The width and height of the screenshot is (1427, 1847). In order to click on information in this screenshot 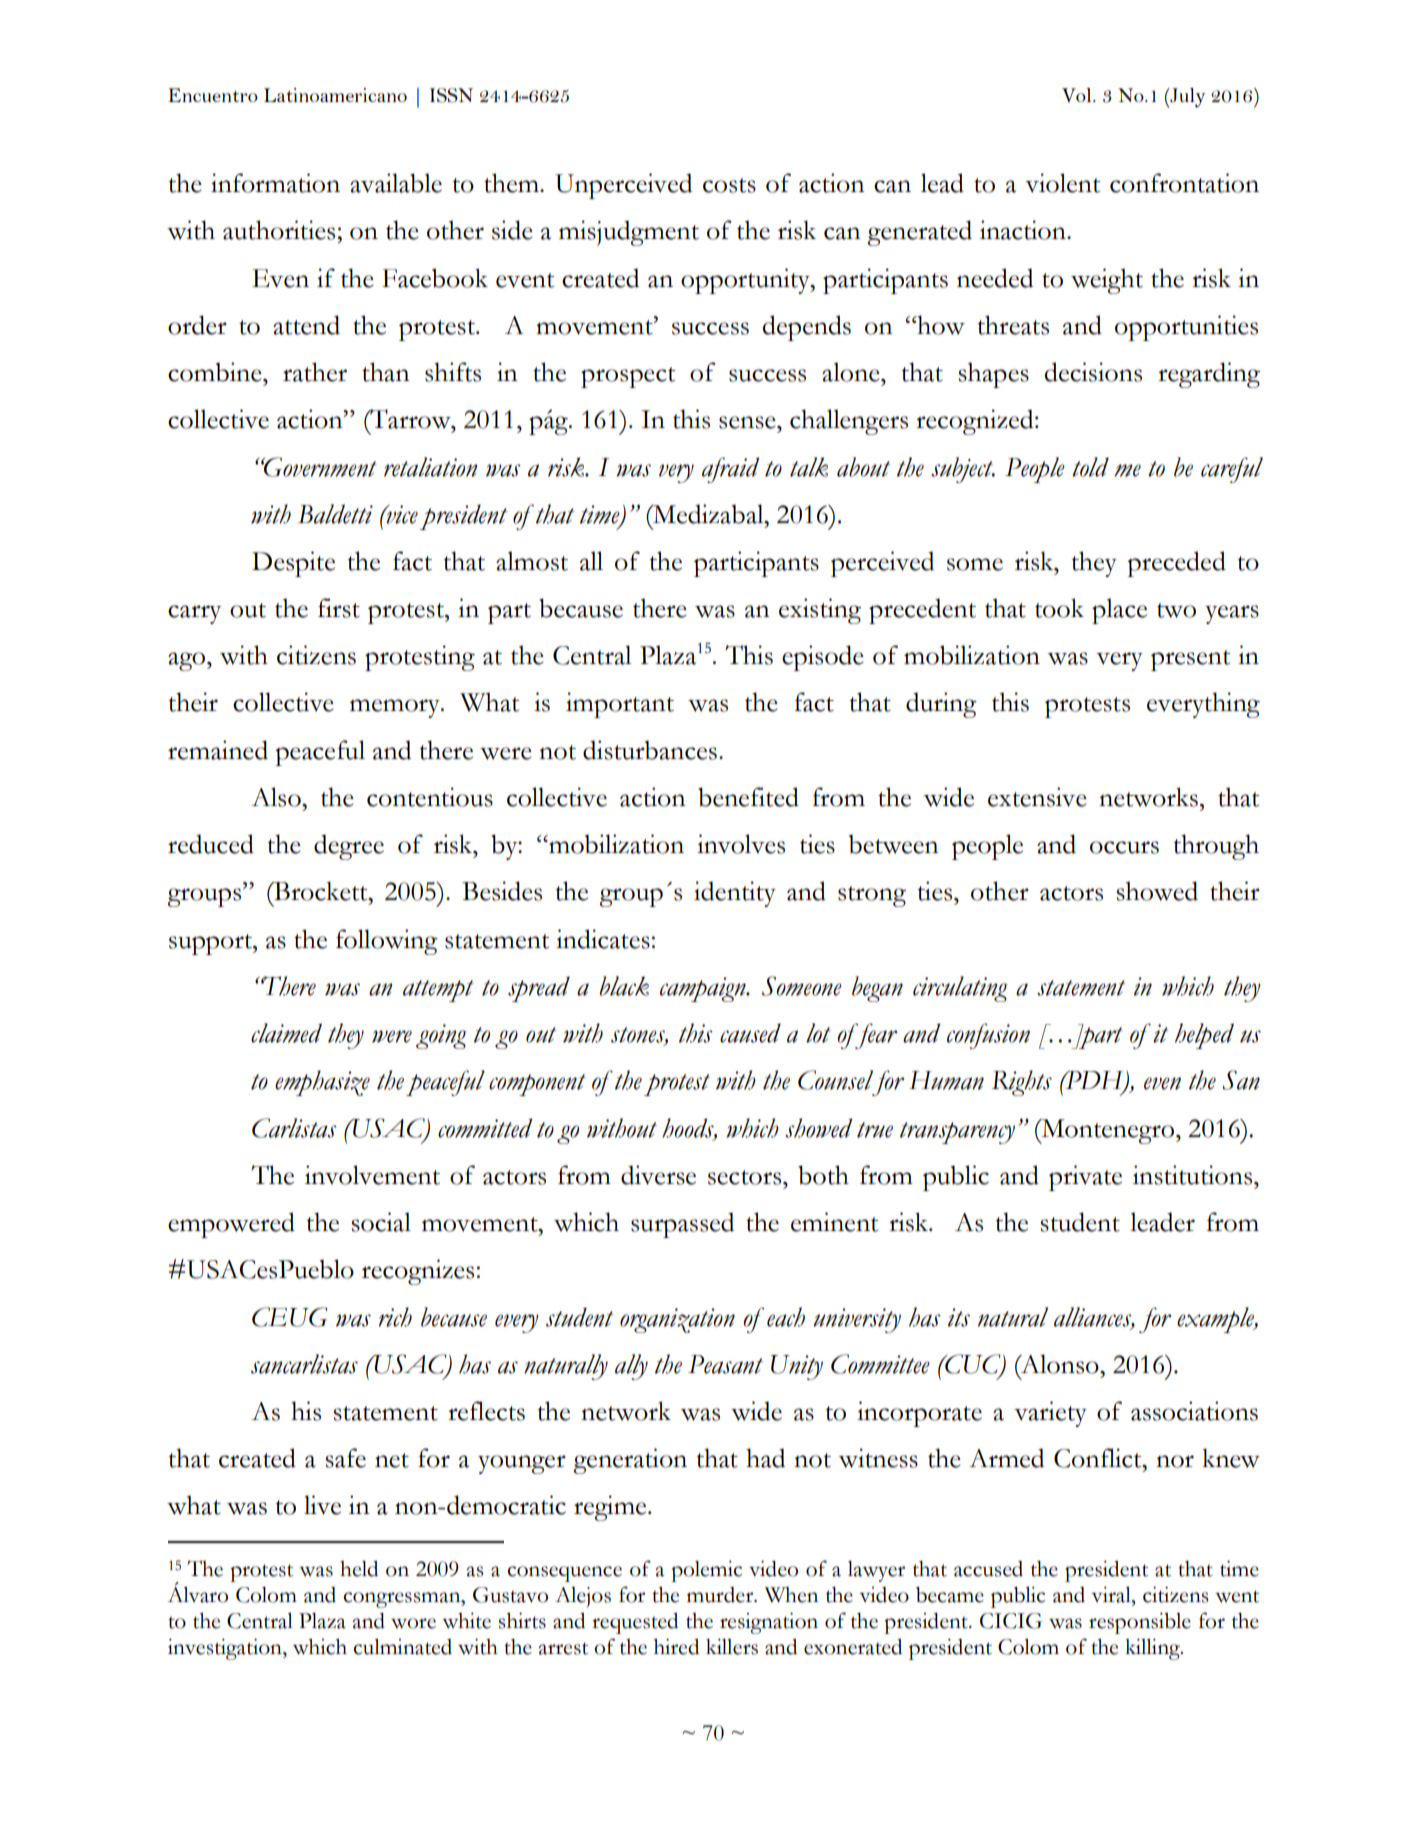, I will do `click(275, 183)`.
